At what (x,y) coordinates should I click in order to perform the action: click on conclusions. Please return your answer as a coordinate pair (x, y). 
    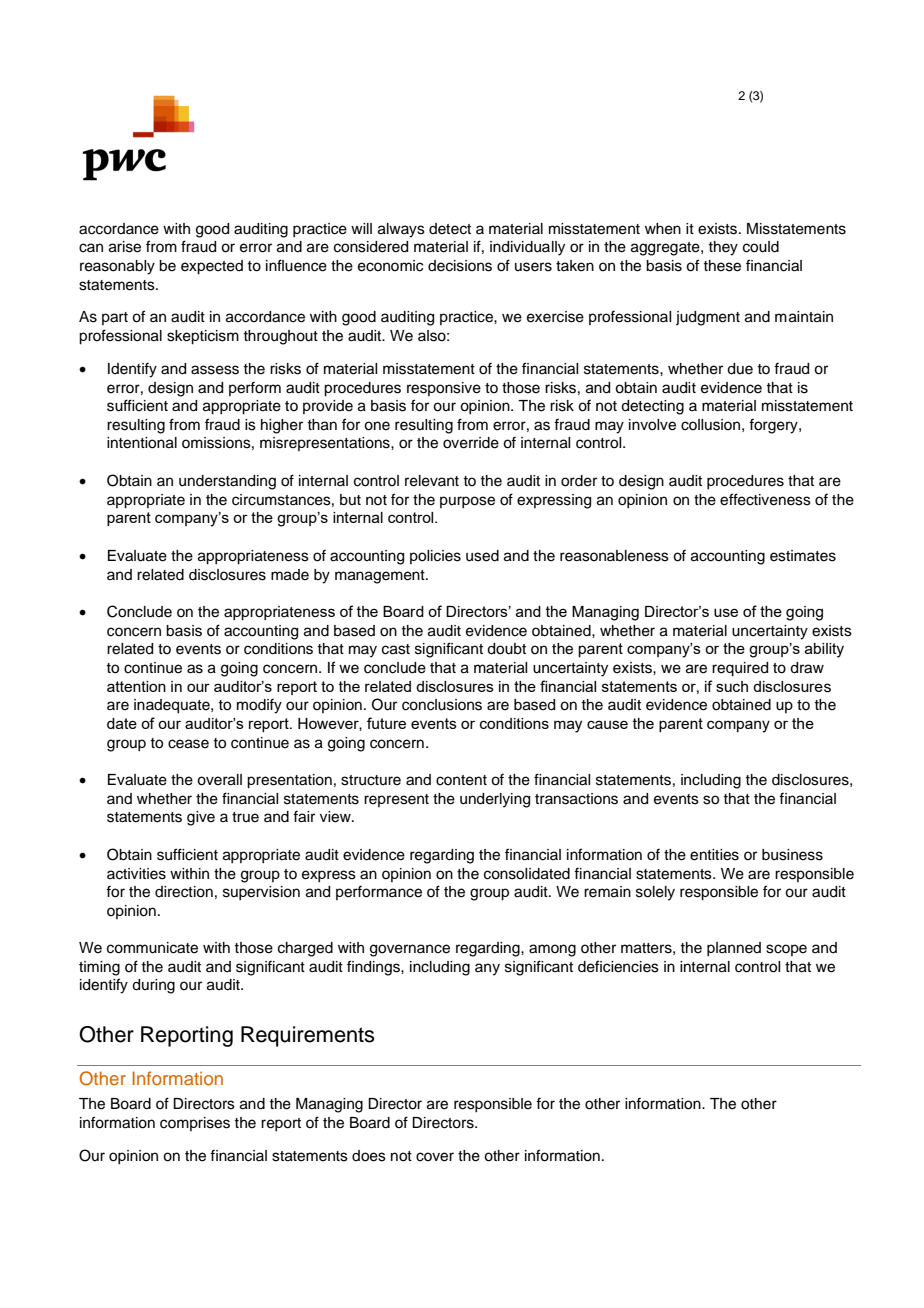
    Looking at the image, I should click on (442, 705).
